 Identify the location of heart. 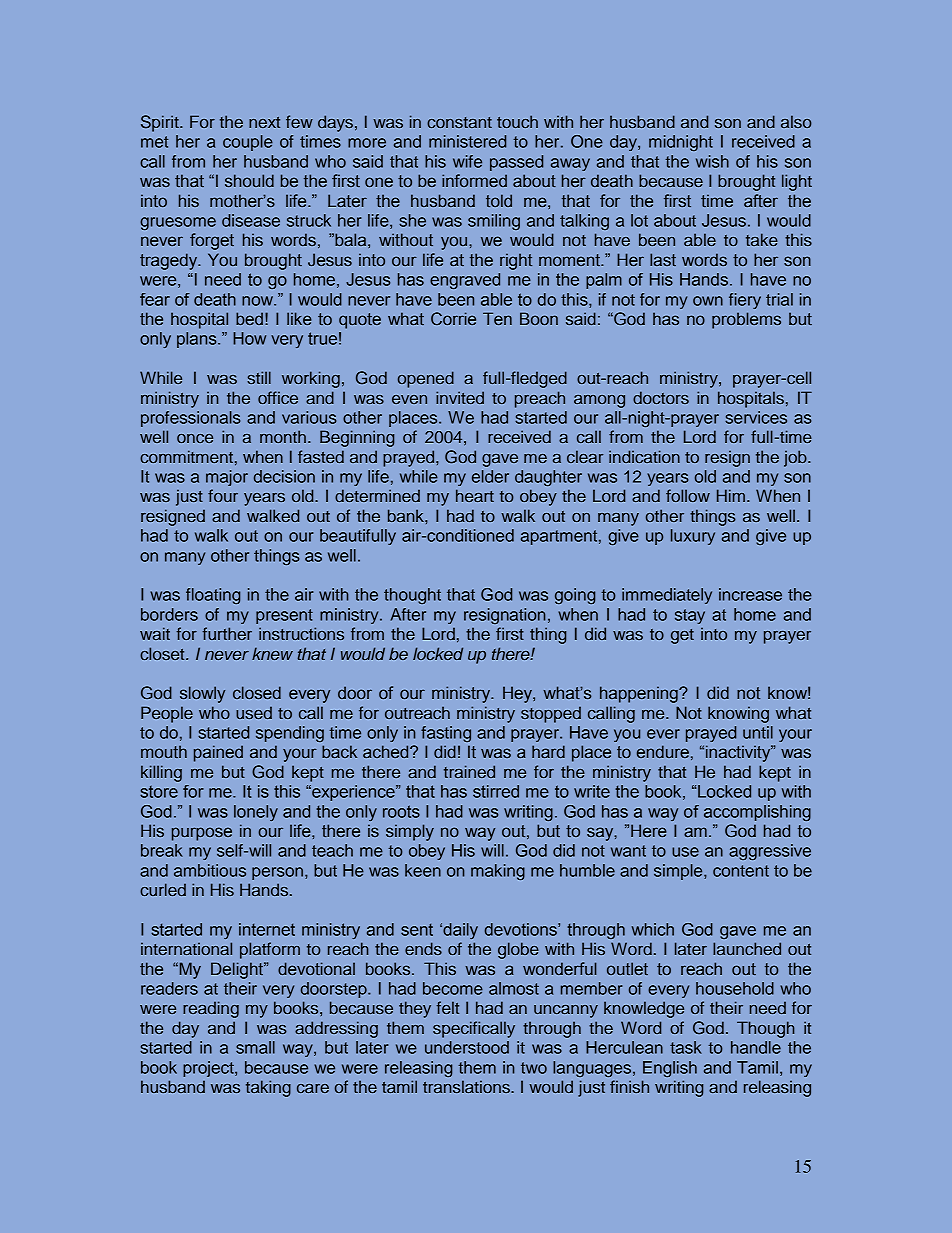
(475, 495).
